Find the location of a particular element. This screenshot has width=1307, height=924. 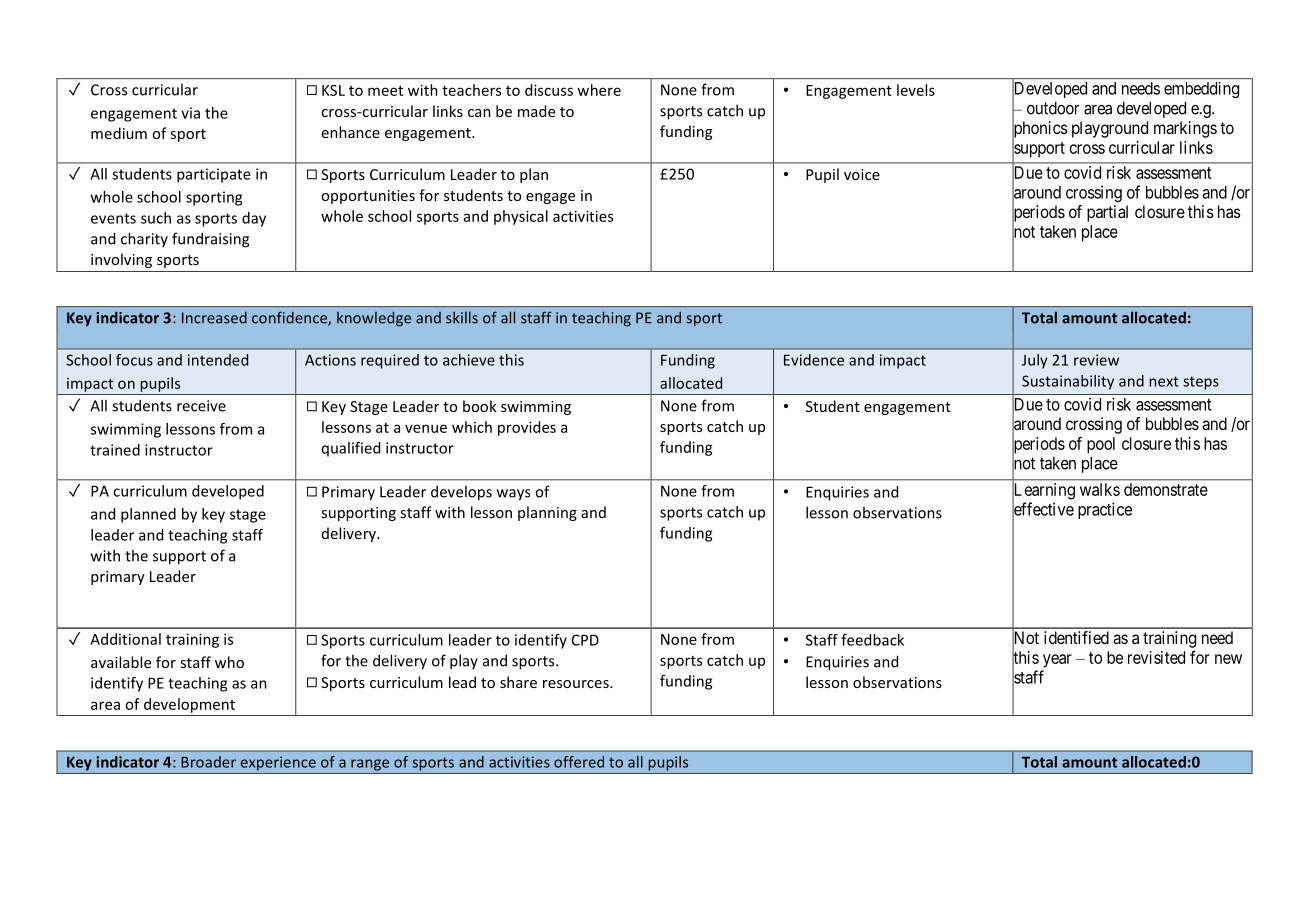

Evidence is located at coordinates (814, 360).
